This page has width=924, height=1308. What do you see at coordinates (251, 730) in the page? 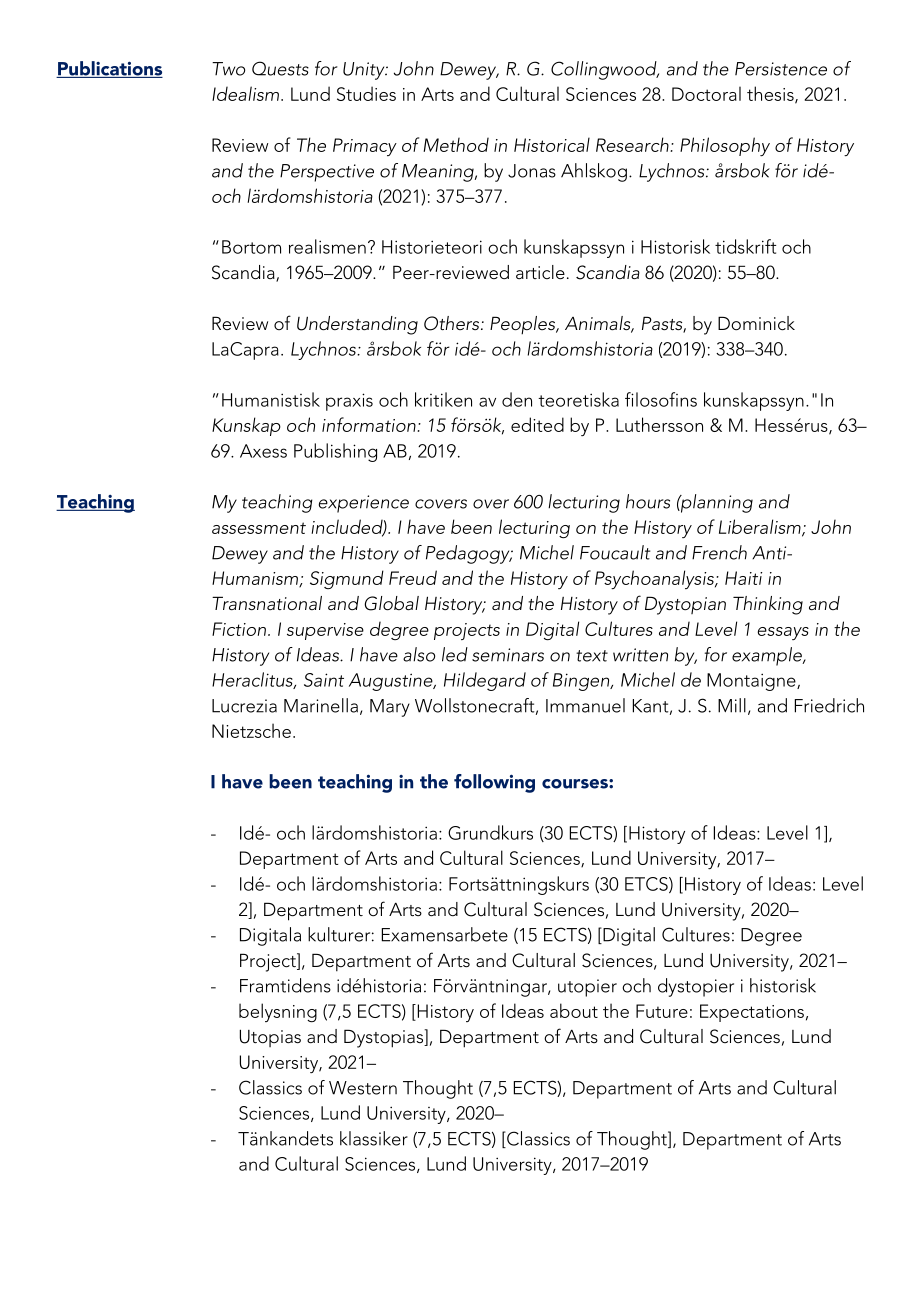
I see `Nietzsche` at bounding box center [251, 730].
